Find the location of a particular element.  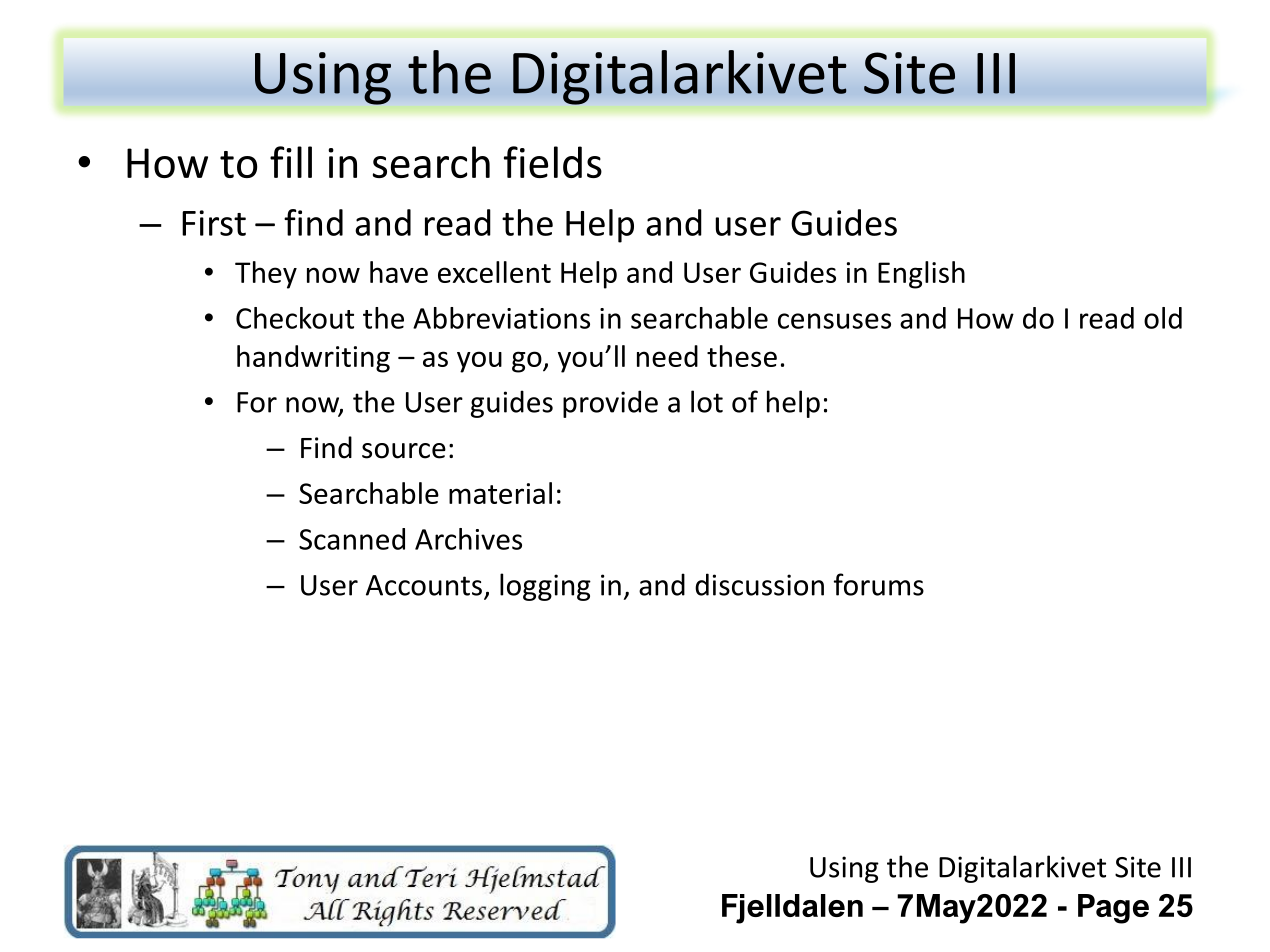

fill is located at coordinates (291, 162).
